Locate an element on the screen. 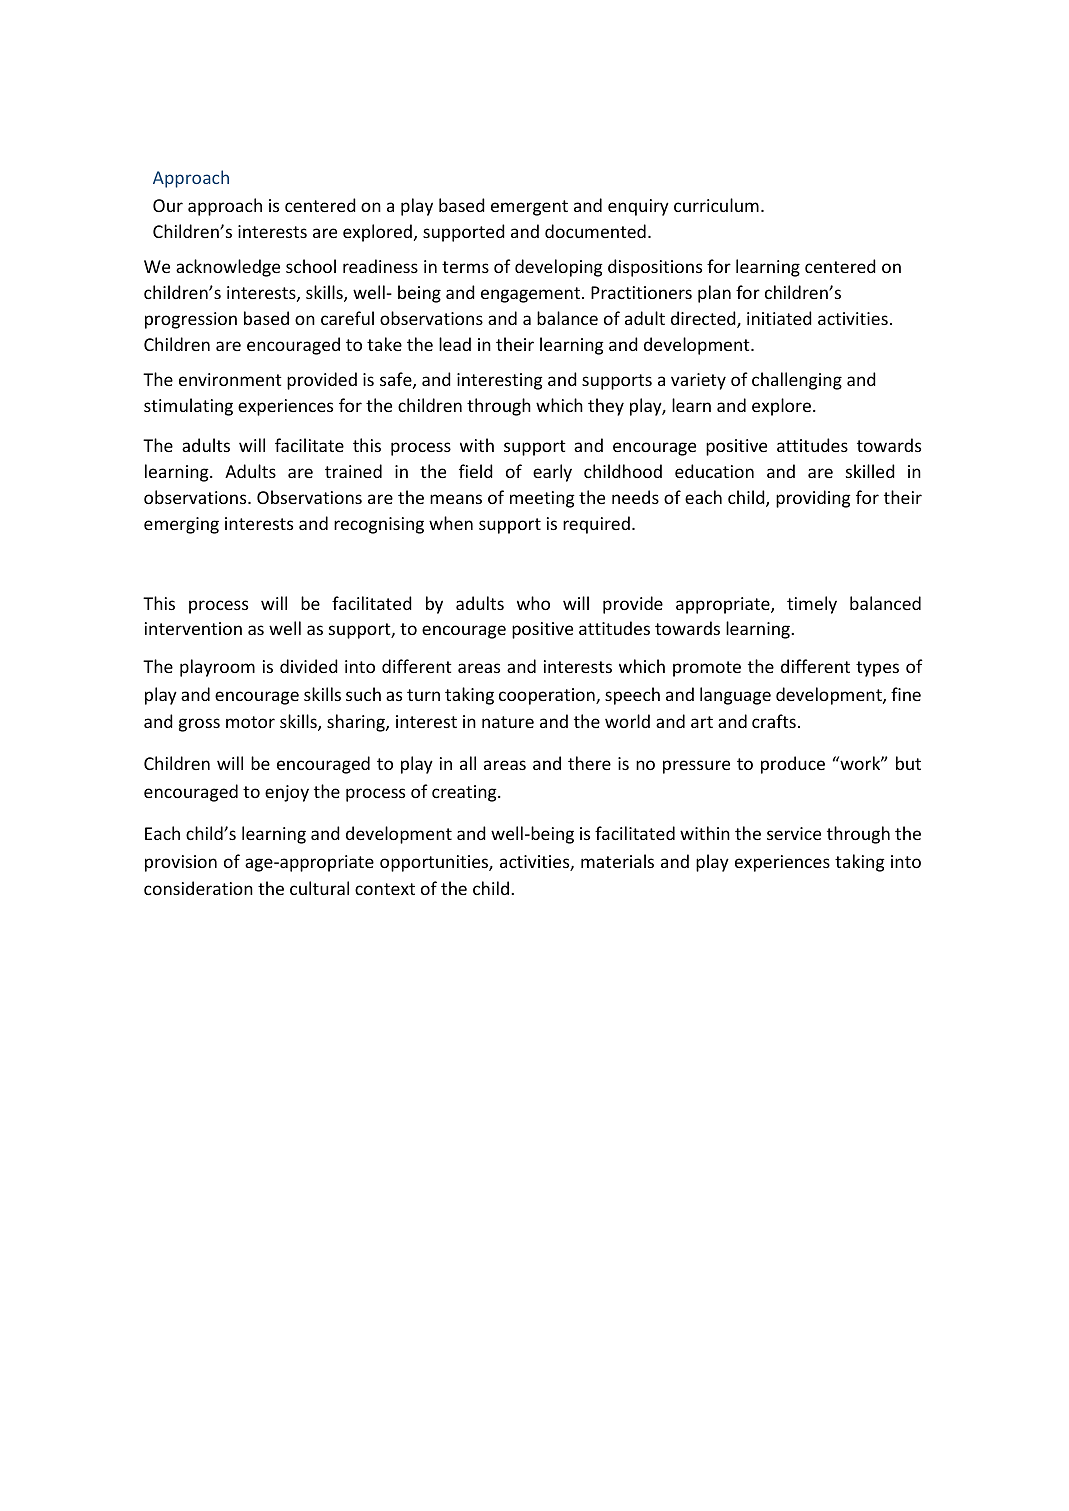 The image size is (1069, 1511). providing is located at coordinates (813, 499).
